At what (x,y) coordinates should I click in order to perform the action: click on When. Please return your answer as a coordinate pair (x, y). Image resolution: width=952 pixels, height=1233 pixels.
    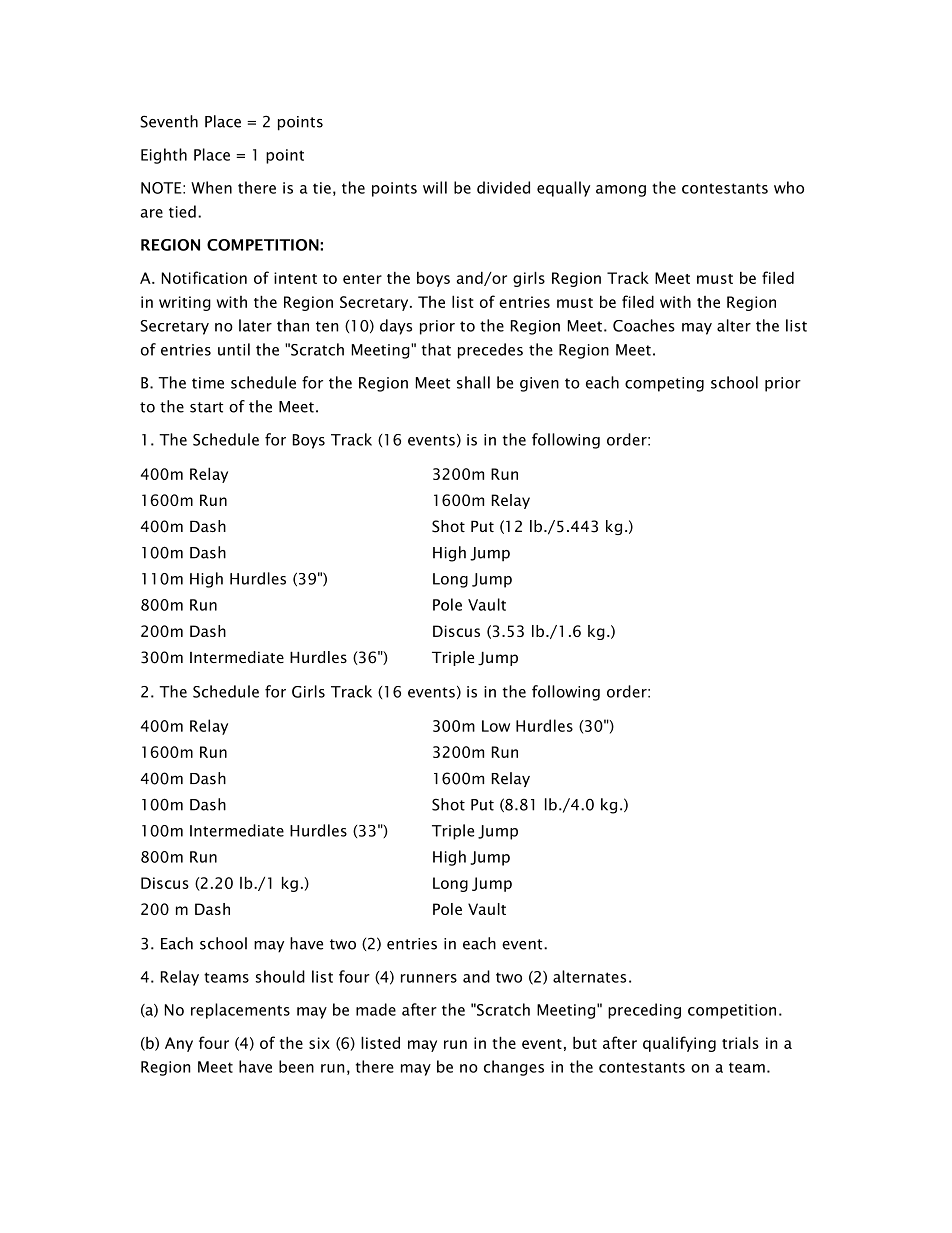
    Looking at the image, I should click on (211, 187).
